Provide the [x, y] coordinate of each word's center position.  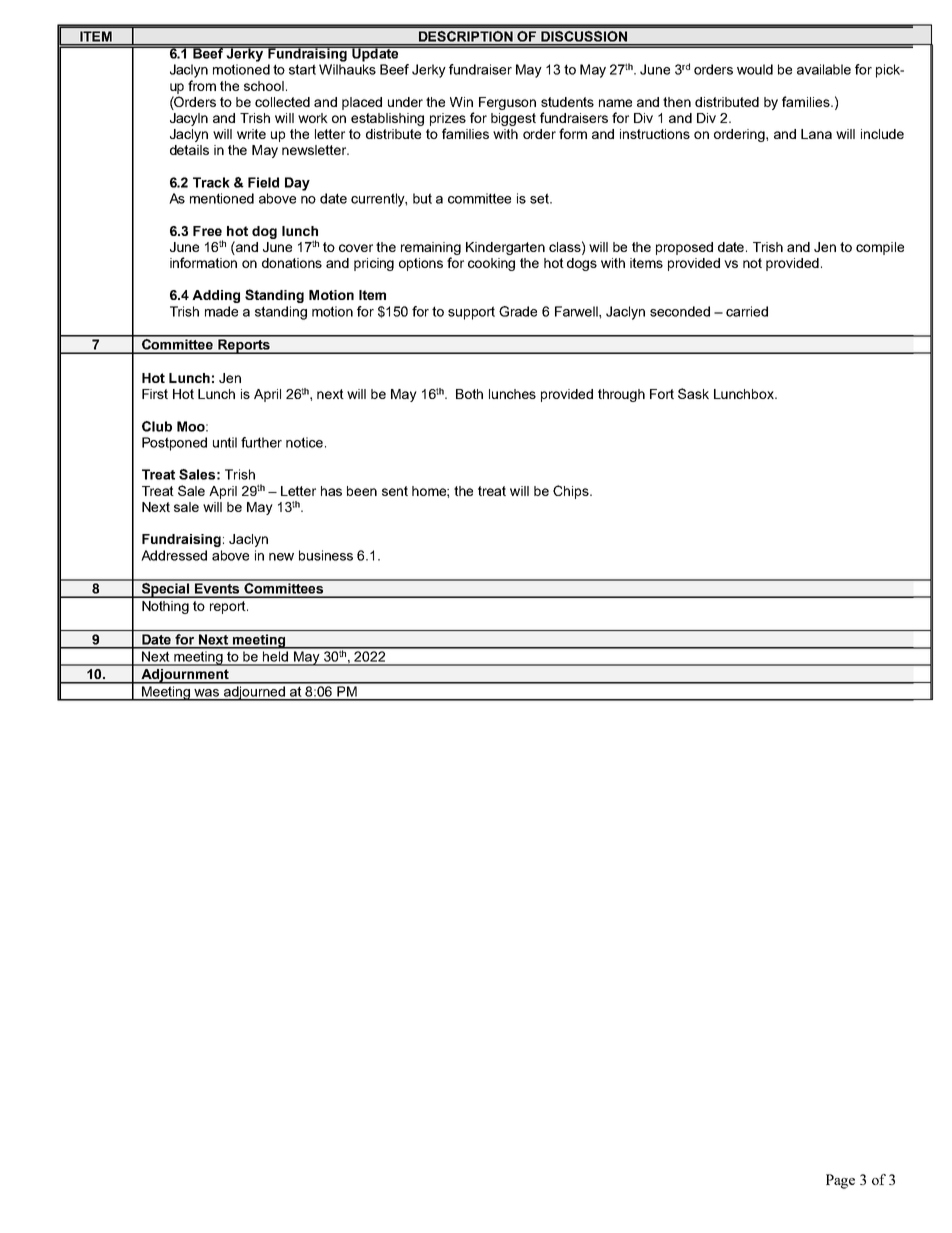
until [225, 442]
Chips [572, 492]
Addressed [174, 555]
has [331, 491]
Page [840, 1181]
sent [395, 491]
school [264, 86]
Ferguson [507, 103]
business [326, 555]
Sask [693, 393]
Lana [816, 134]
